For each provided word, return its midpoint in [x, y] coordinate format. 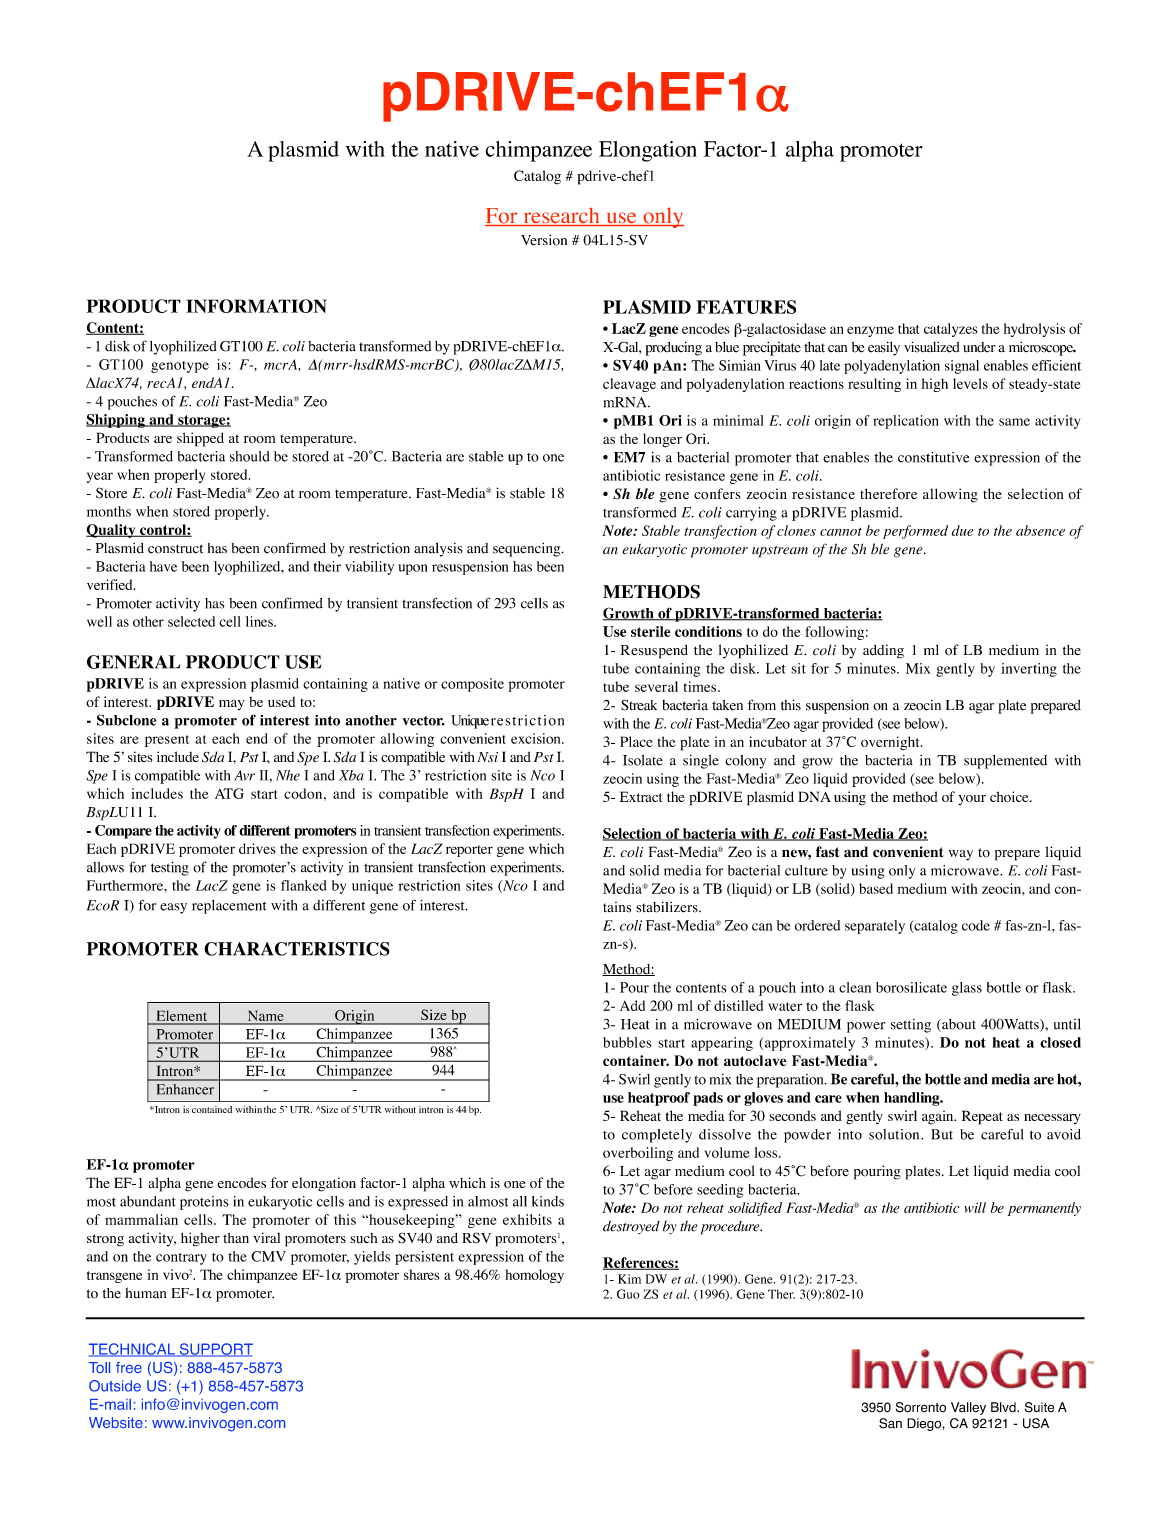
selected [191, 621]
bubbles [627, 1042]
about [958, 1025]
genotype [180, 367]
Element [182, 1017]
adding [883, 651]
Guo [628, 1294]
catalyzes [950, 330]
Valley [968, 1408]
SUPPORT [215, 1350]
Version [544, 240]
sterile [651, 631]
